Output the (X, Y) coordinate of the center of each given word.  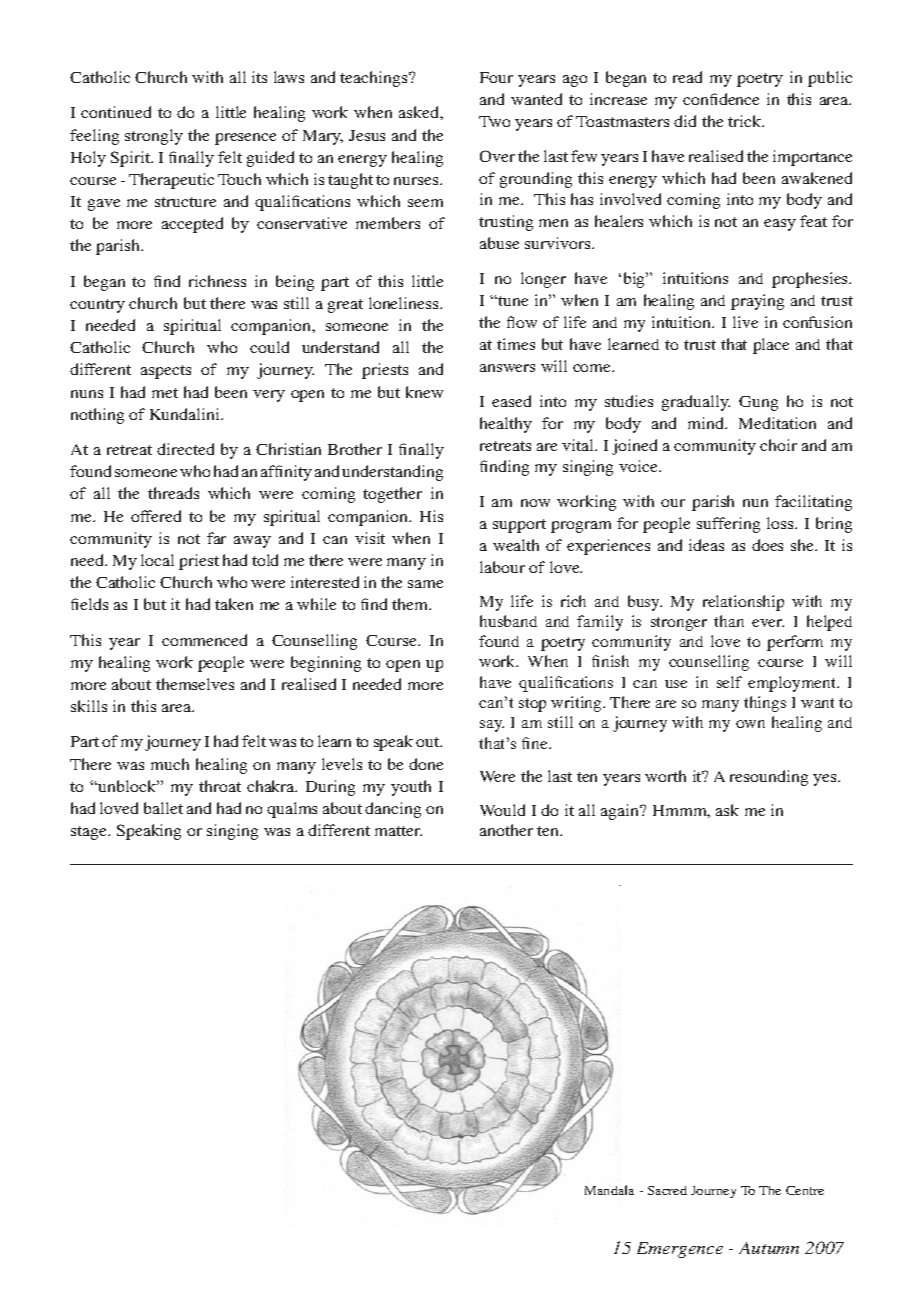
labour (502, 567)
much (170, 764)
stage (90, 833)
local (157, 560)
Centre (805, 1190)
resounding (769, 778)
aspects (166, 372)
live (745, 322)
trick (746, 121)
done (426, 764)
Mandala (609, 1190)
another (506, 830)
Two (494, 121)
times (516, 344)
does (767, 545)
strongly (154, 137)
